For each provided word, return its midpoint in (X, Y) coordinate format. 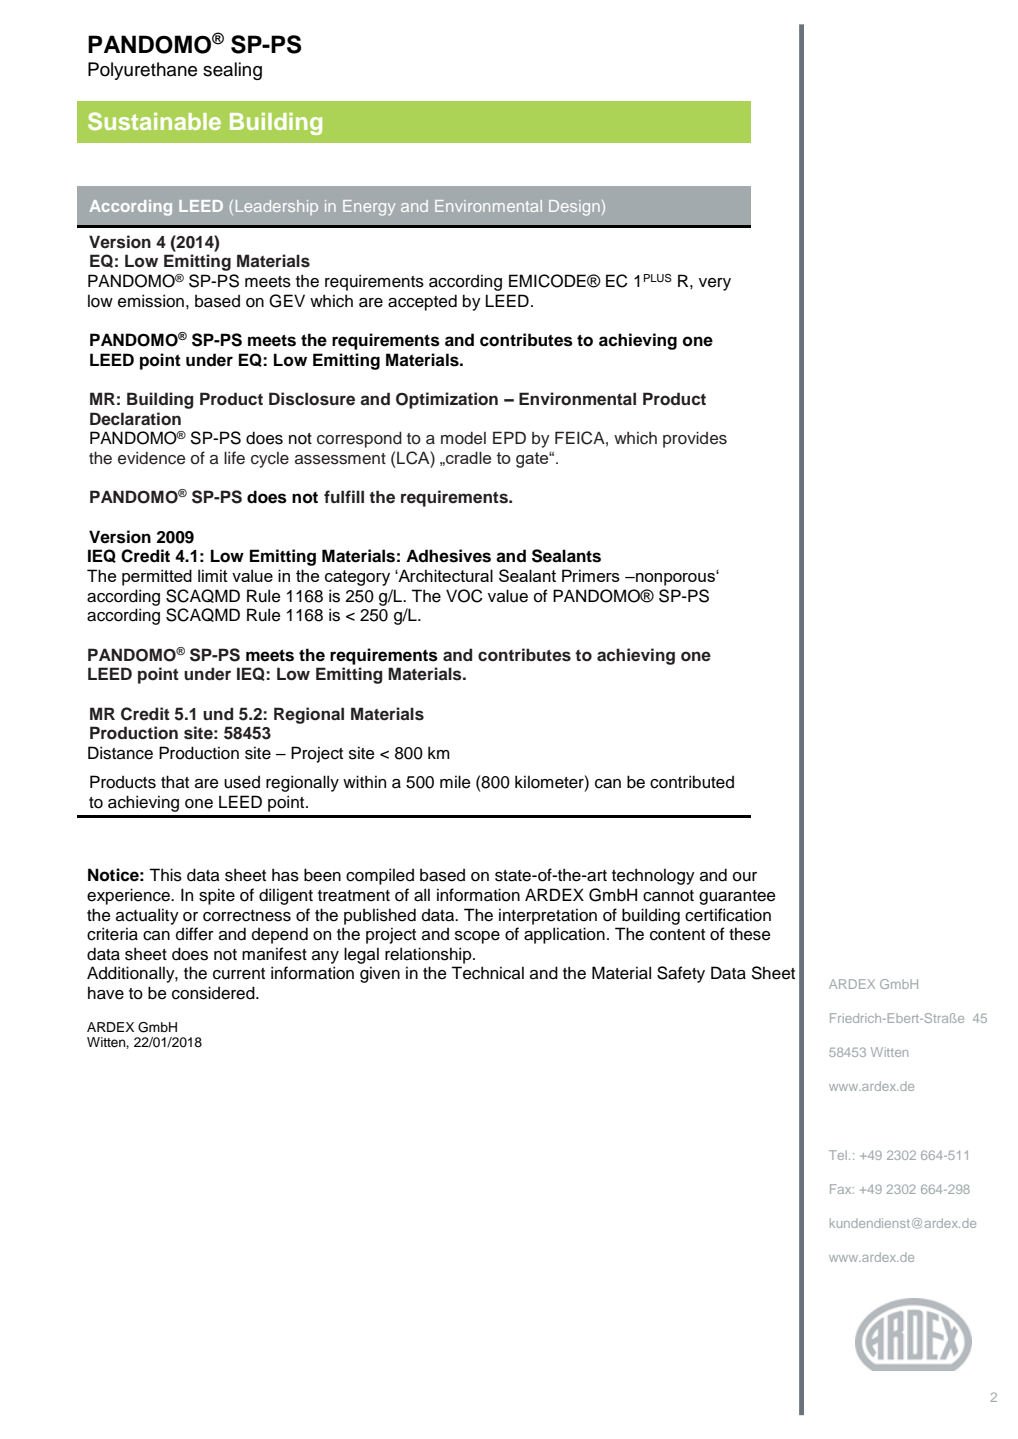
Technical (487, 973)
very (715, 284)
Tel (838, 1155)
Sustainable (154, 121)
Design (574, 208)
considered (214, 993)
